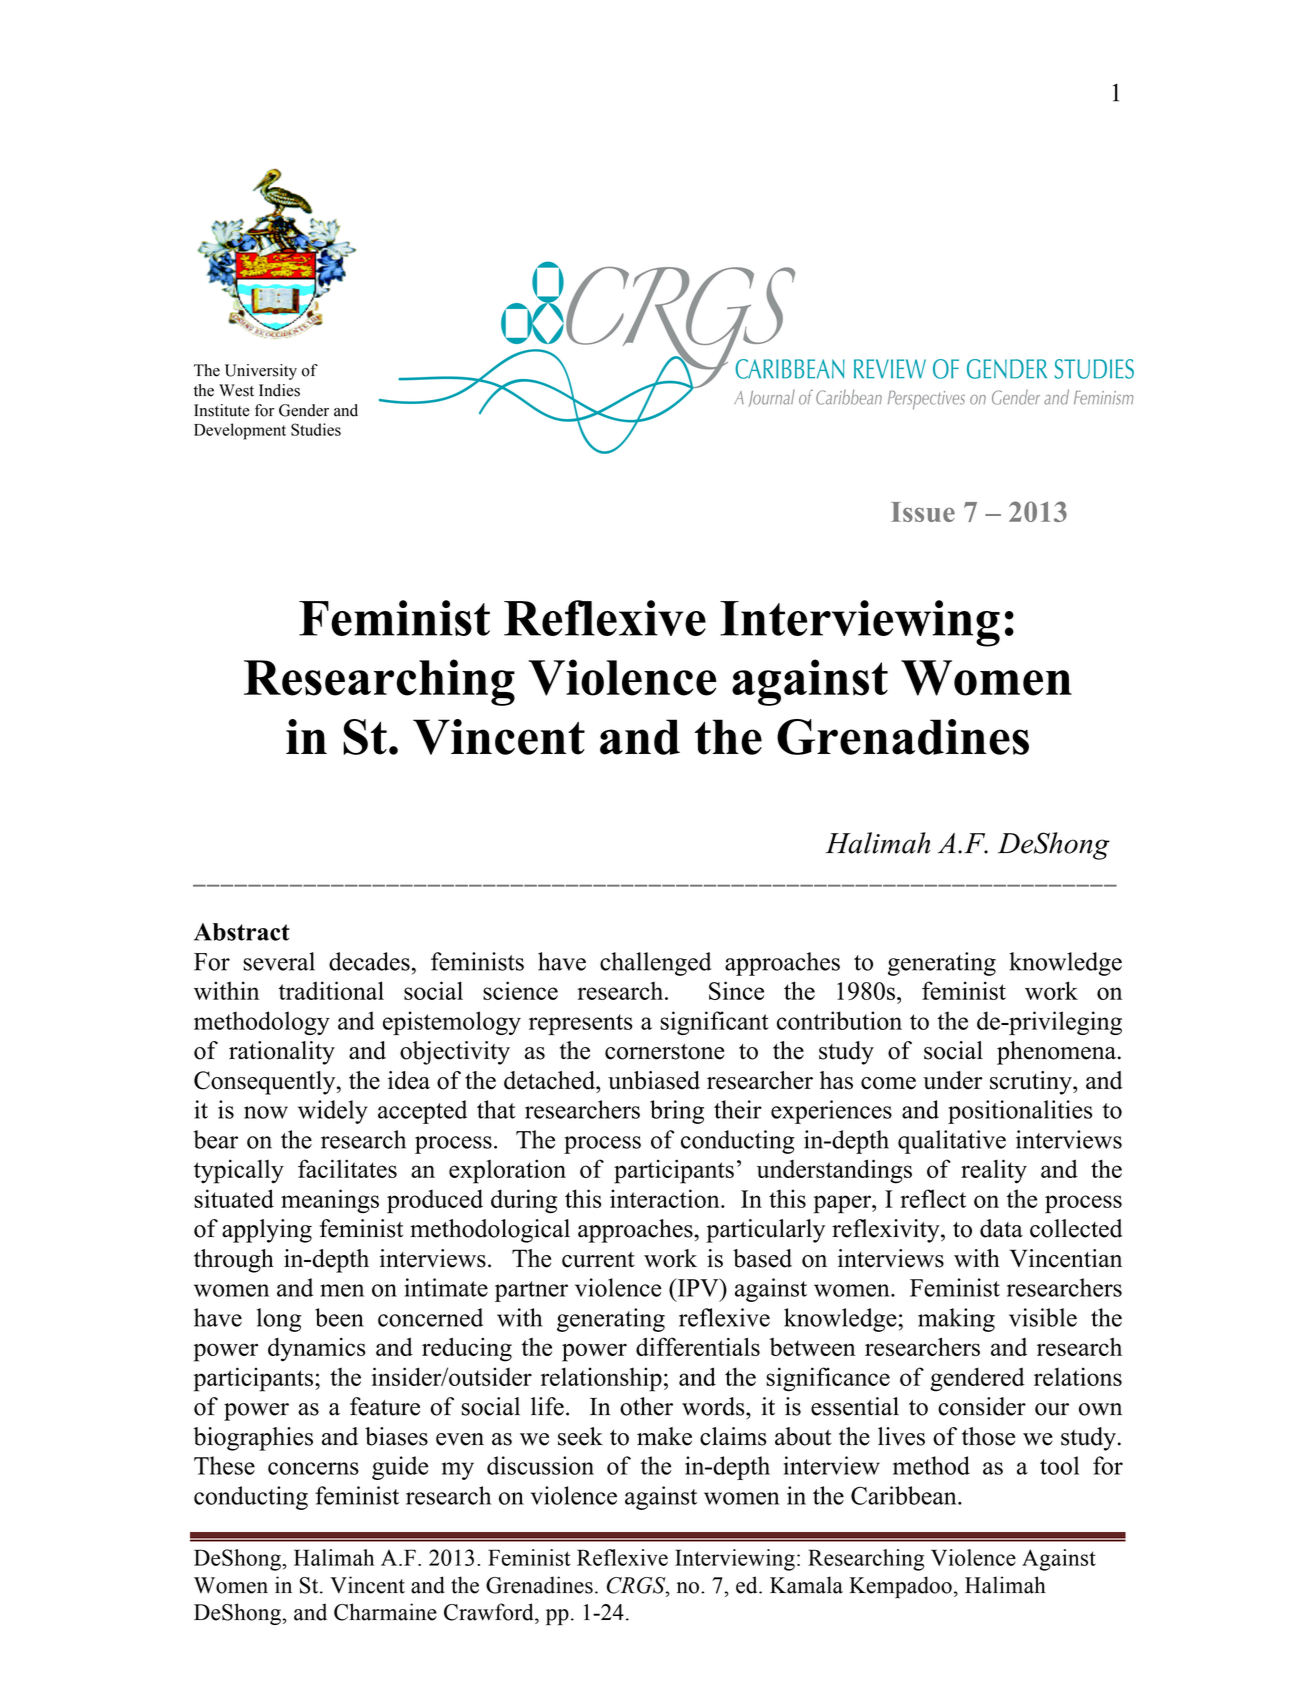 This document has height=1703, width=1316. What do you see at coordinates (279, 390) in the document?
I see `Indies` at bounding box center [279, 390].
